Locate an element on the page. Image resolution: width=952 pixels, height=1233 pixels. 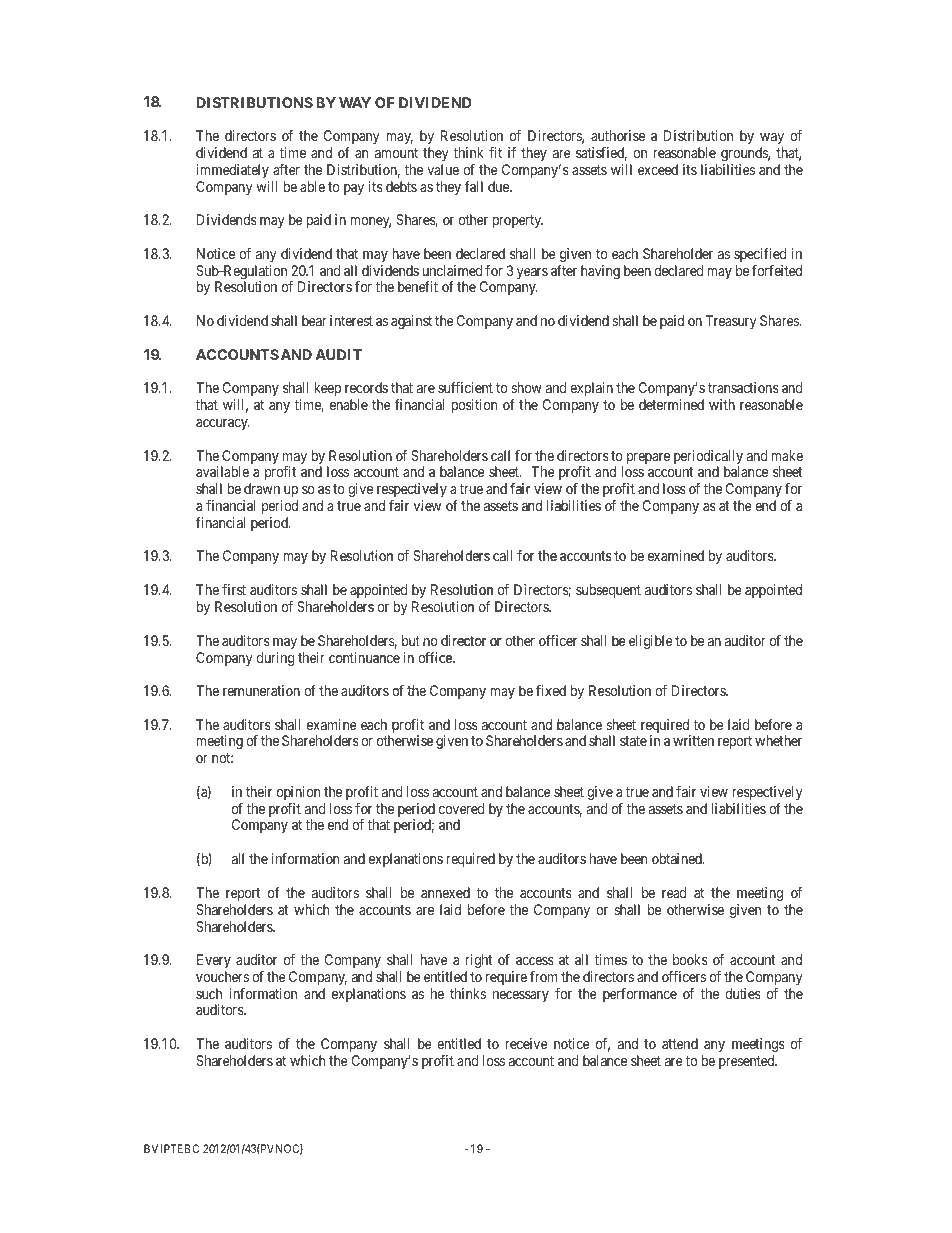
covered is located at coordinates (461, 808).
